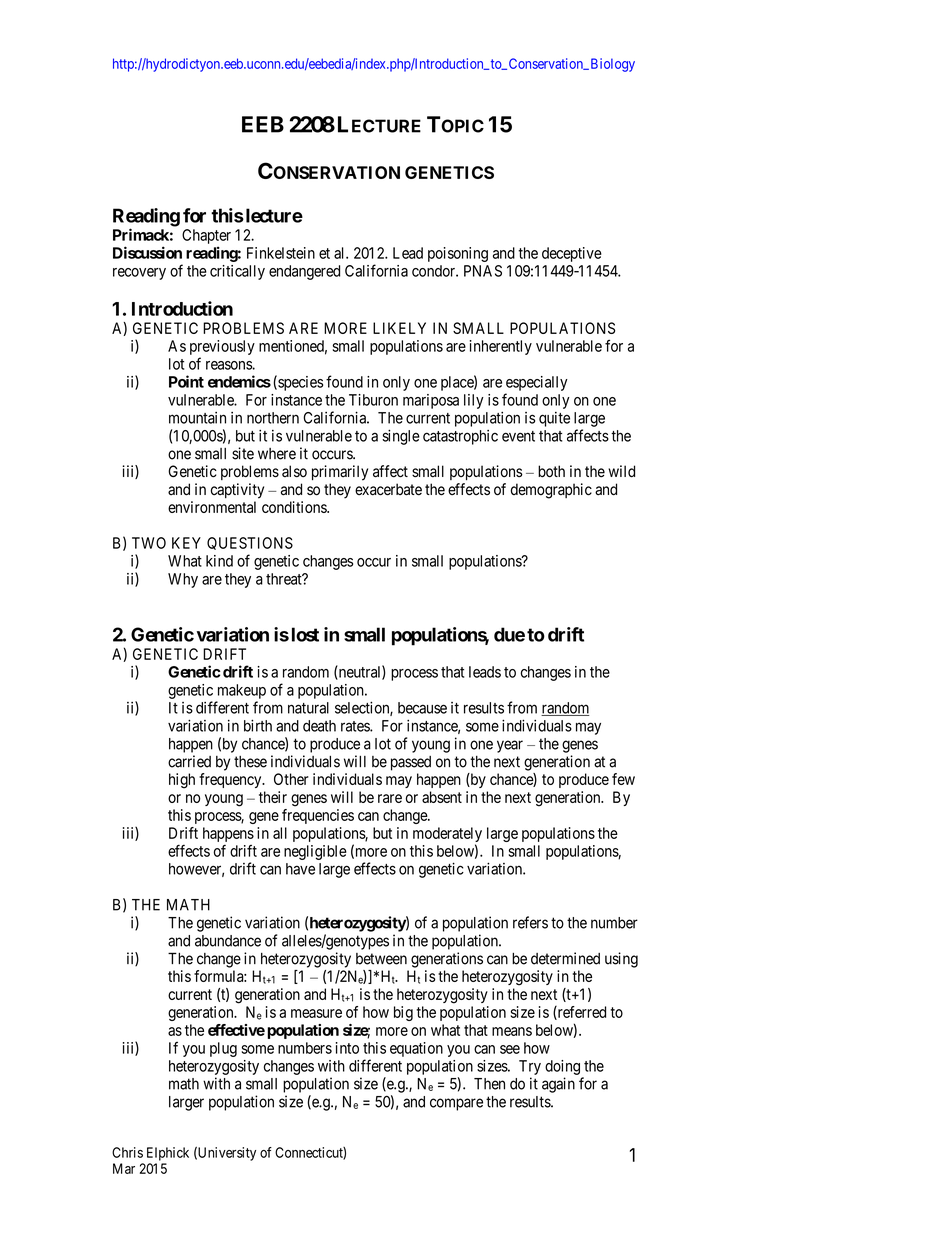  What do you see at coordinates (572, 254) in the document?
I see `deceptive` at bounding box center [572, 254].
